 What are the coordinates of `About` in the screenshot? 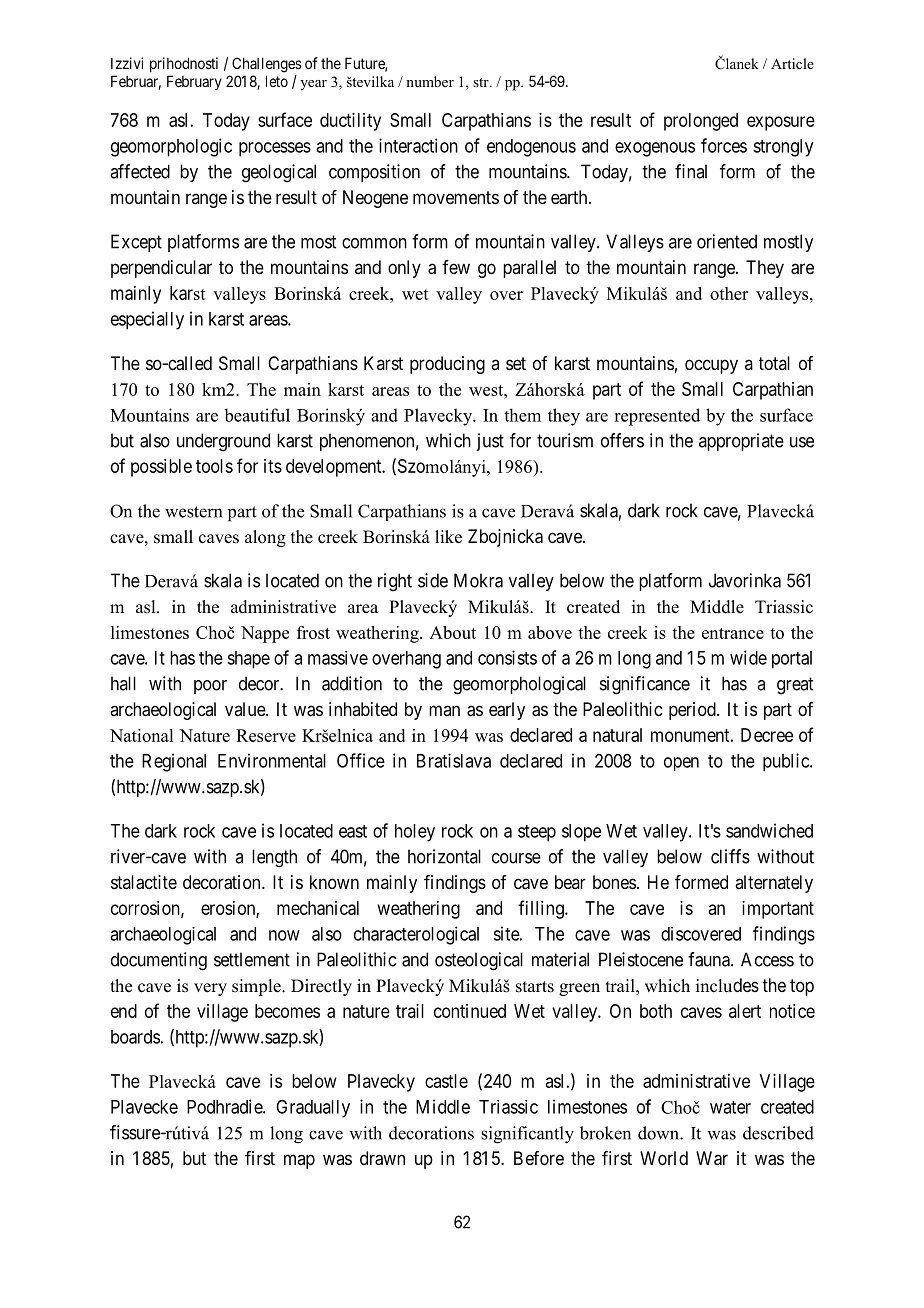 It's located at (453, 632).
